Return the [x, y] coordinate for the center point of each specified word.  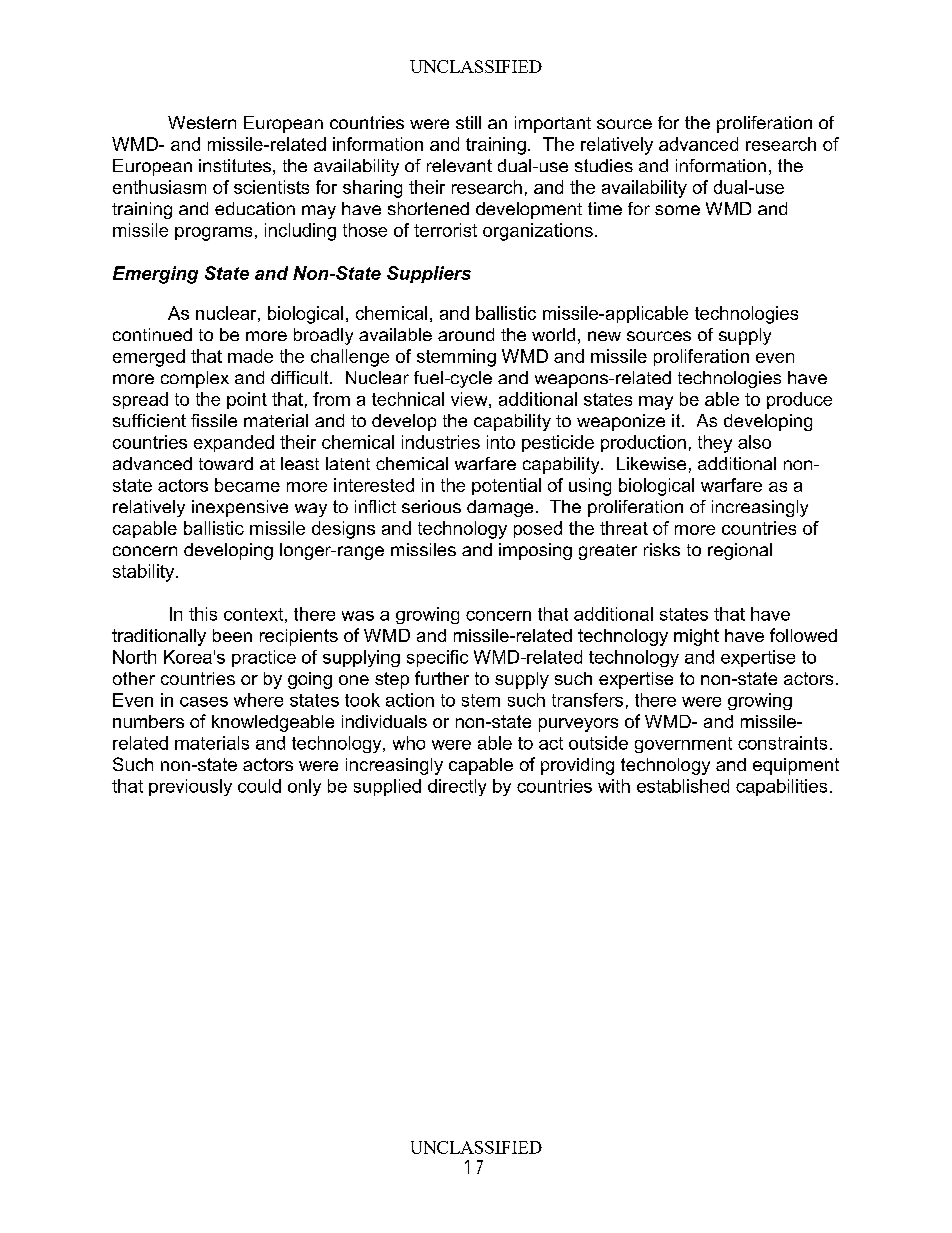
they [715, 444]
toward [226, 463]
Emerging [155, 275]
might [696, 637]
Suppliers [429, 274]
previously [190, 787]
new [604, 336]
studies [604, 165]
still [468, 122]
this [203, 614]
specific [437, 658]
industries [441, 442]
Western [202, 122]
